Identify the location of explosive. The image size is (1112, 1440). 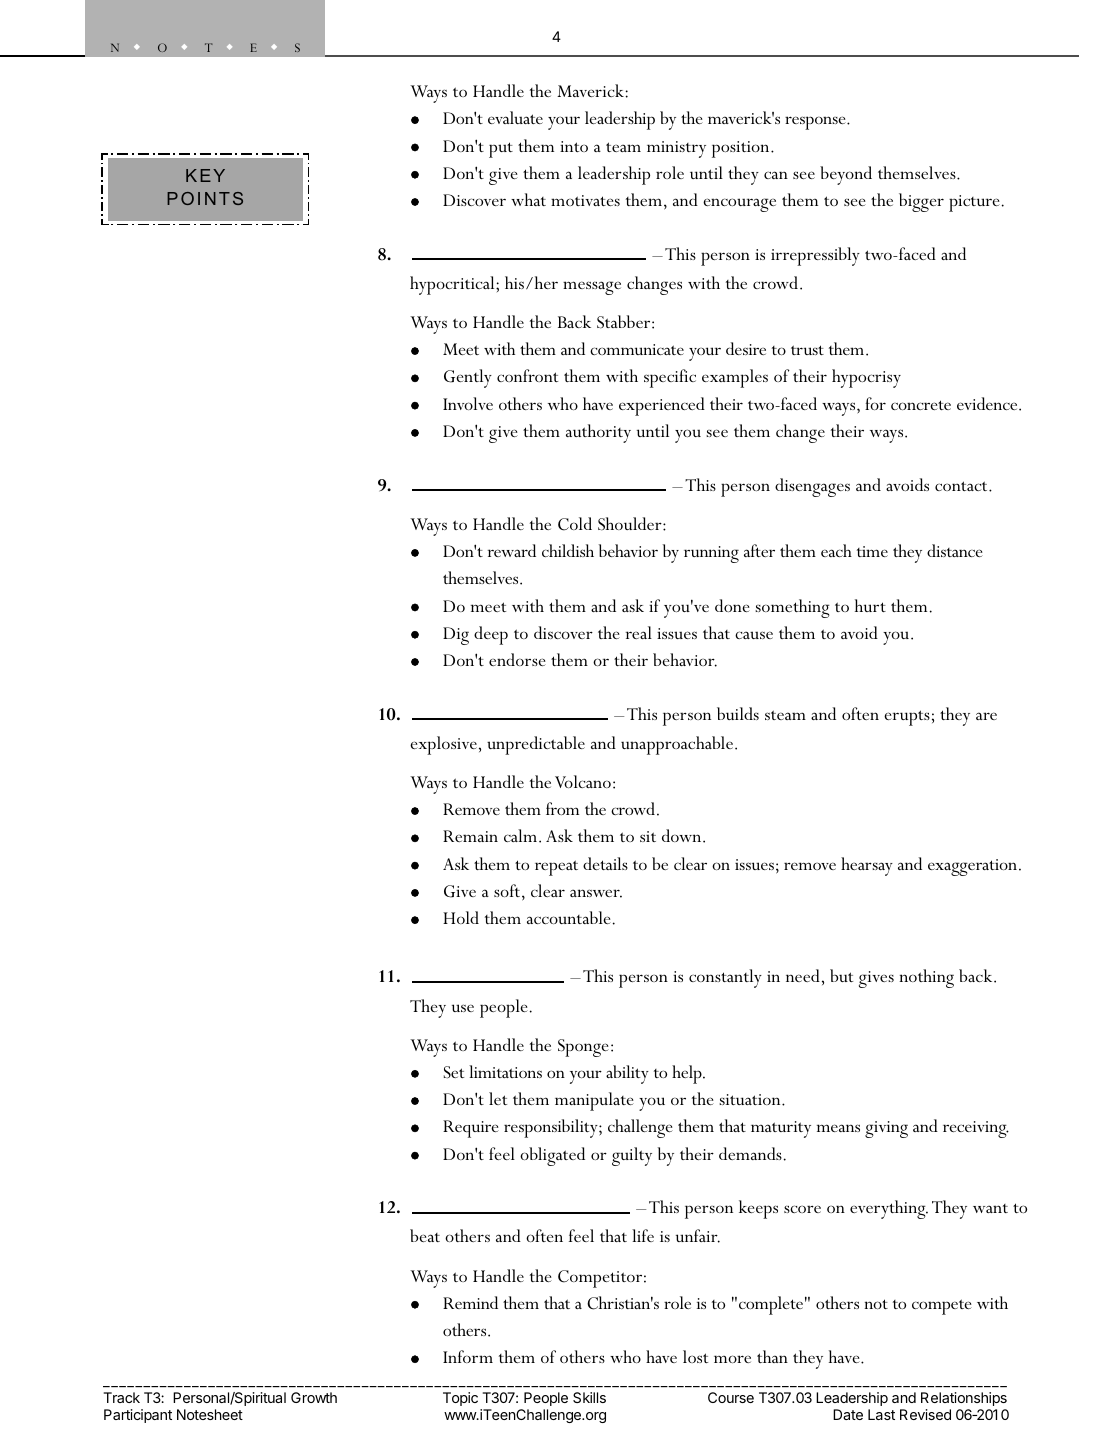
(443, 745).
